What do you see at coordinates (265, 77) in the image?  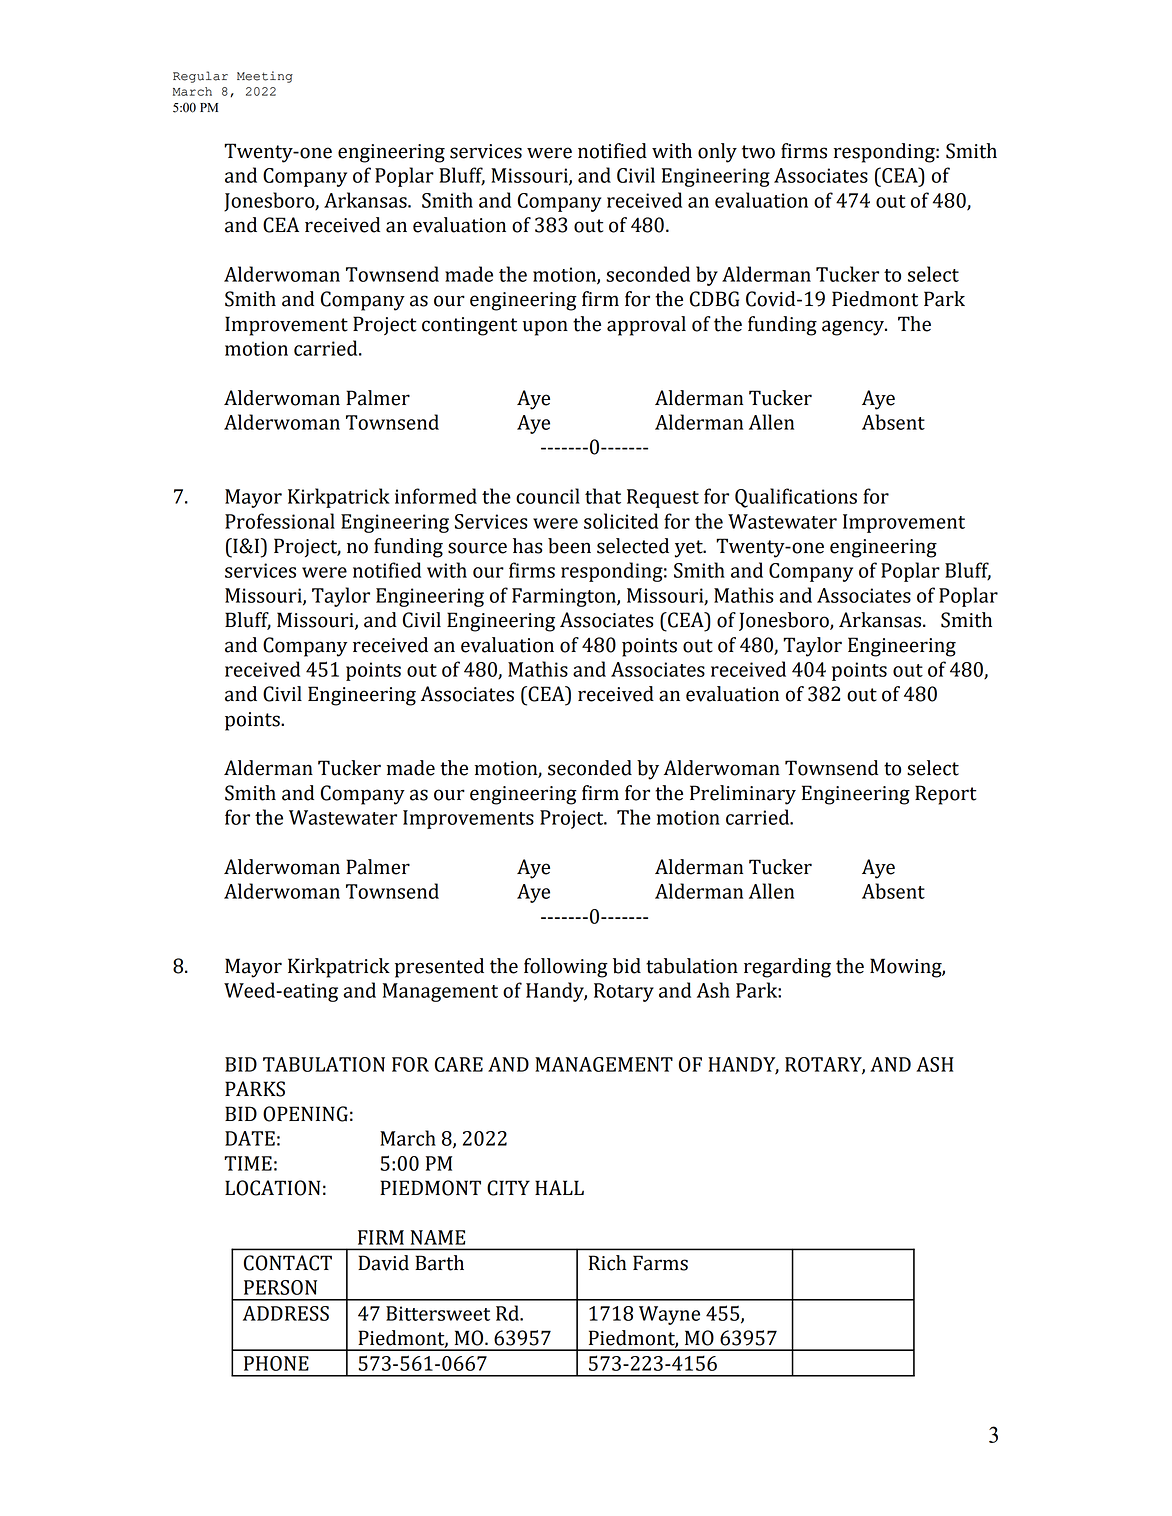 I see `Meeting` at bounding box center [265, 77].
